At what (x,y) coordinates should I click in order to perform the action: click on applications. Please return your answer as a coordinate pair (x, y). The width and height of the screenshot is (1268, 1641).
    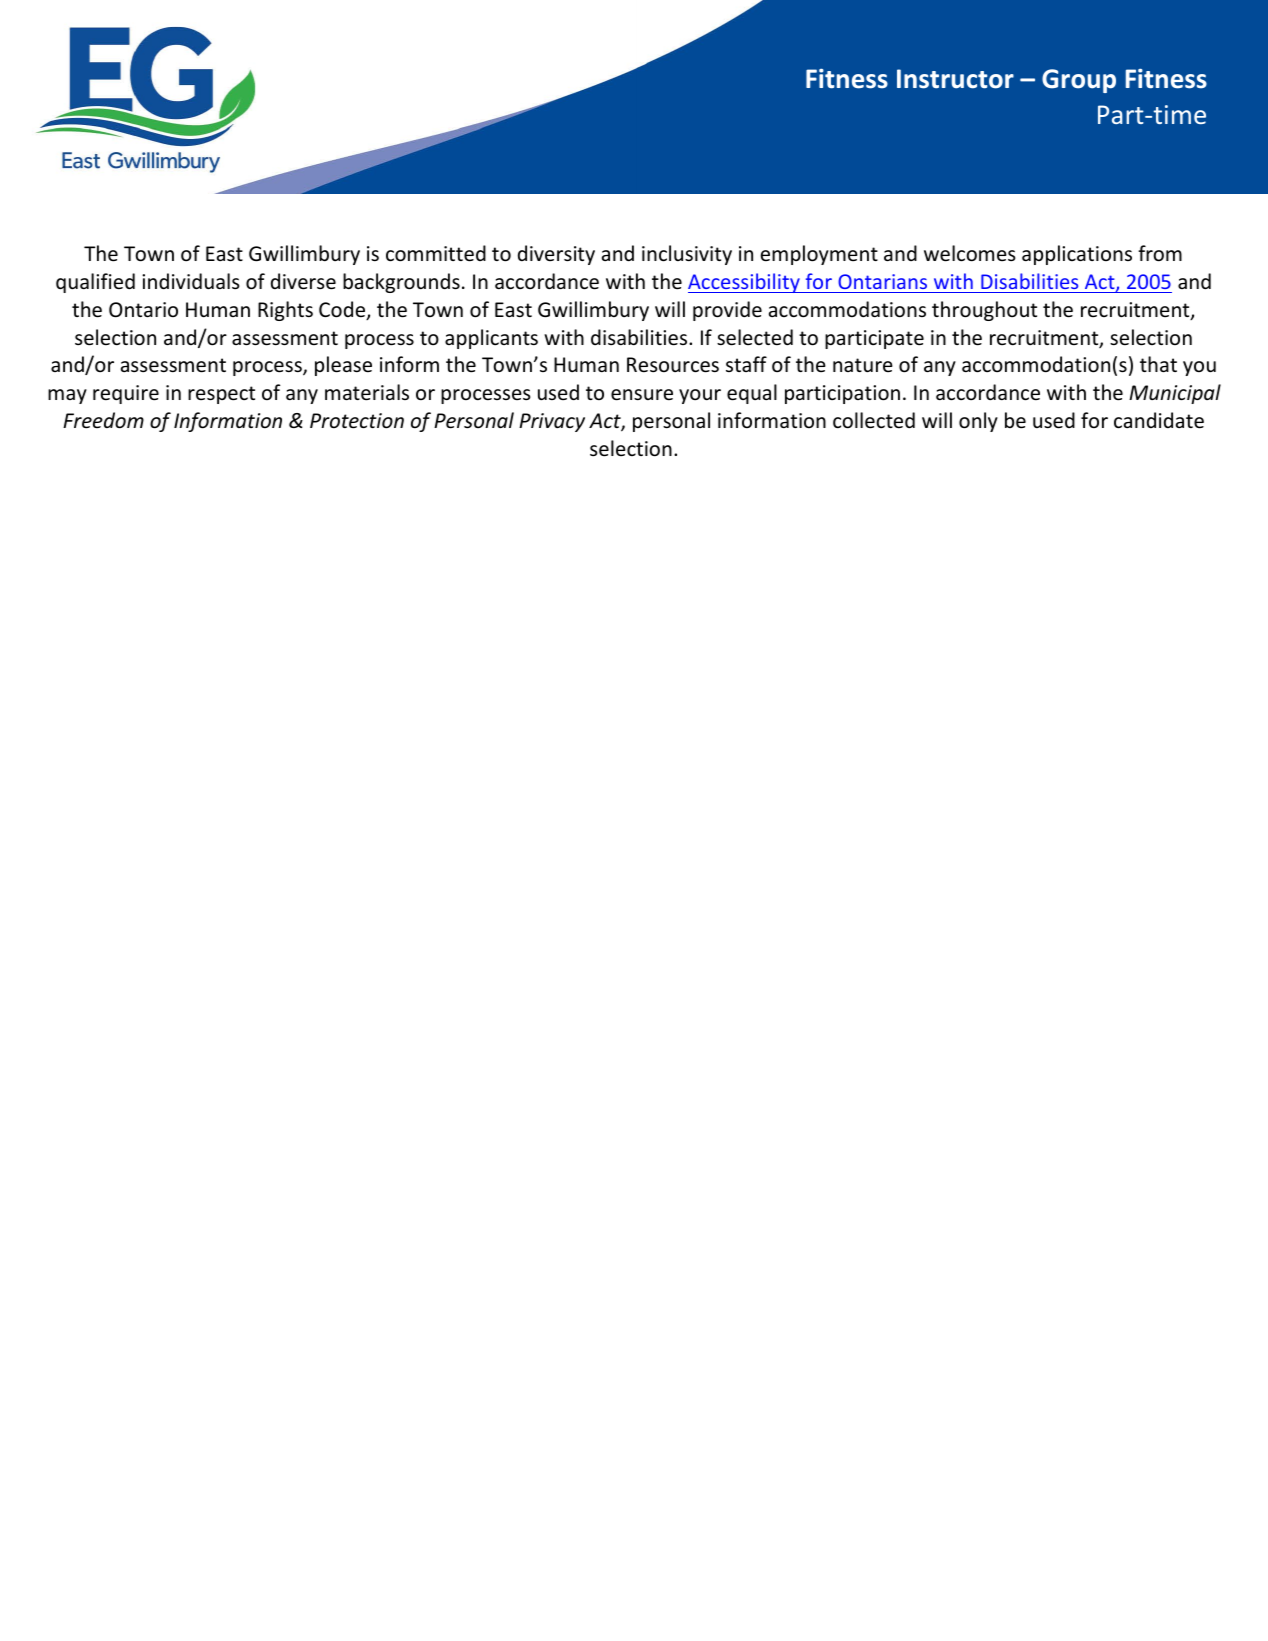
    Looking at the image, I should click on (1077, 255).
